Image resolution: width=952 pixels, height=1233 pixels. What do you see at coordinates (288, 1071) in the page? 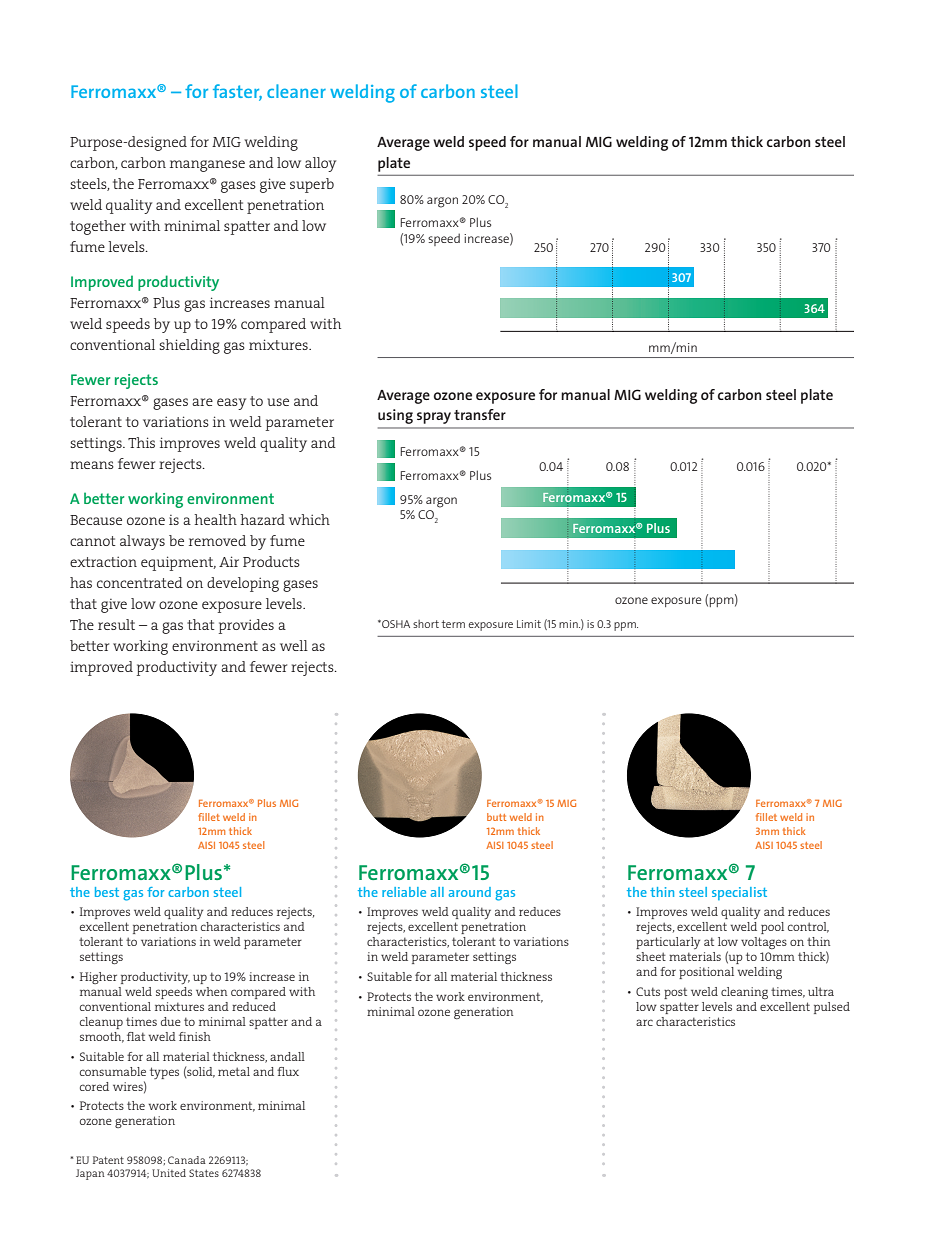
I see `flux` at bounding box center [288, 1071].
